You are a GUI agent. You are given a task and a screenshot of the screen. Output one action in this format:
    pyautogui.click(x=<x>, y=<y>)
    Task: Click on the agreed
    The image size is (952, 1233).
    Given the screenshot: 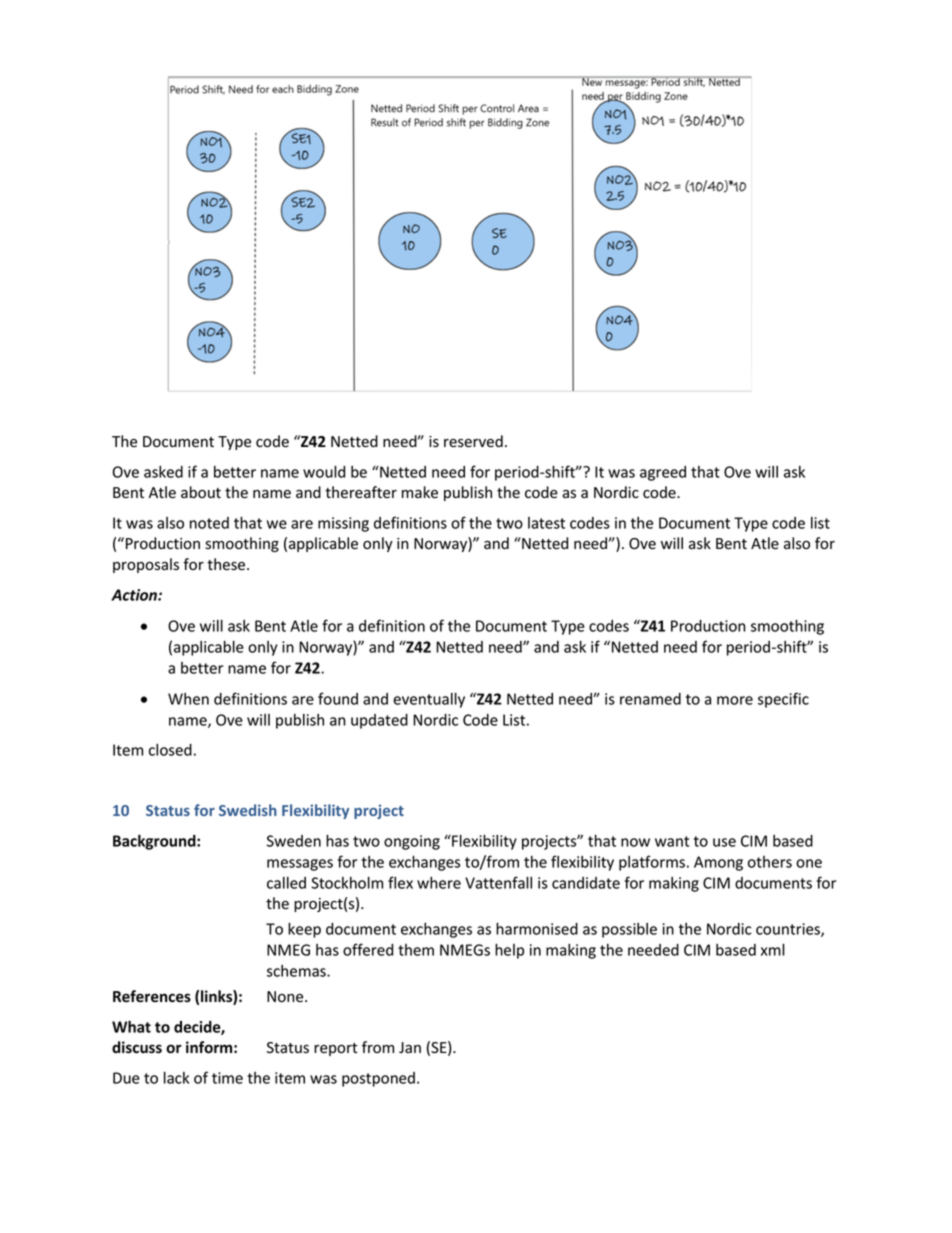 What is the action you would take?
    pyautogui.click(x=663, y=473)
